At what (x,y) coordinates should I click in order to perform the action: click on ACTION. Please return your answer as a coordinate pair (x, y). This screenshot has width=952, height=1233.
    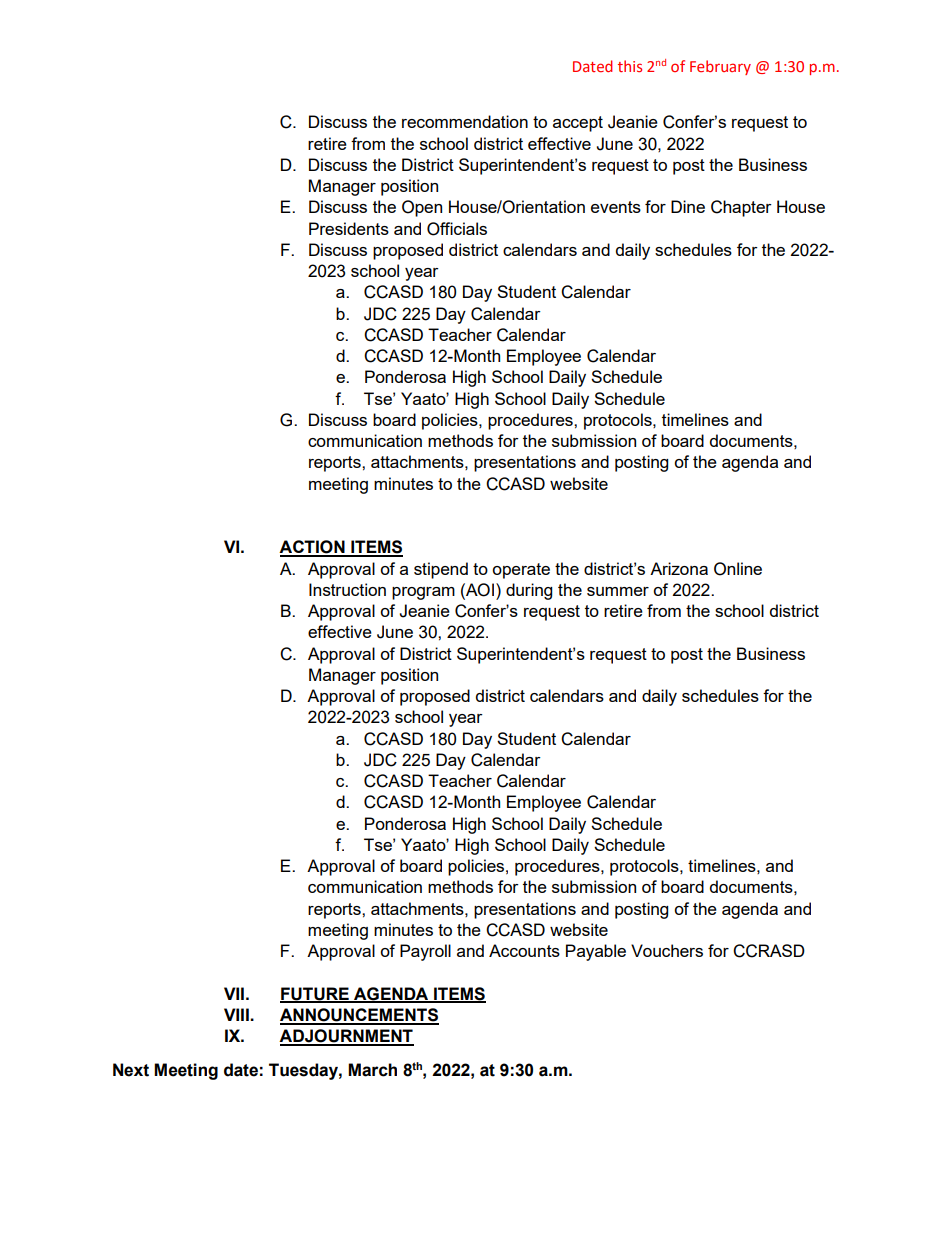
    Looking at the image, I should click on (313, 548).
